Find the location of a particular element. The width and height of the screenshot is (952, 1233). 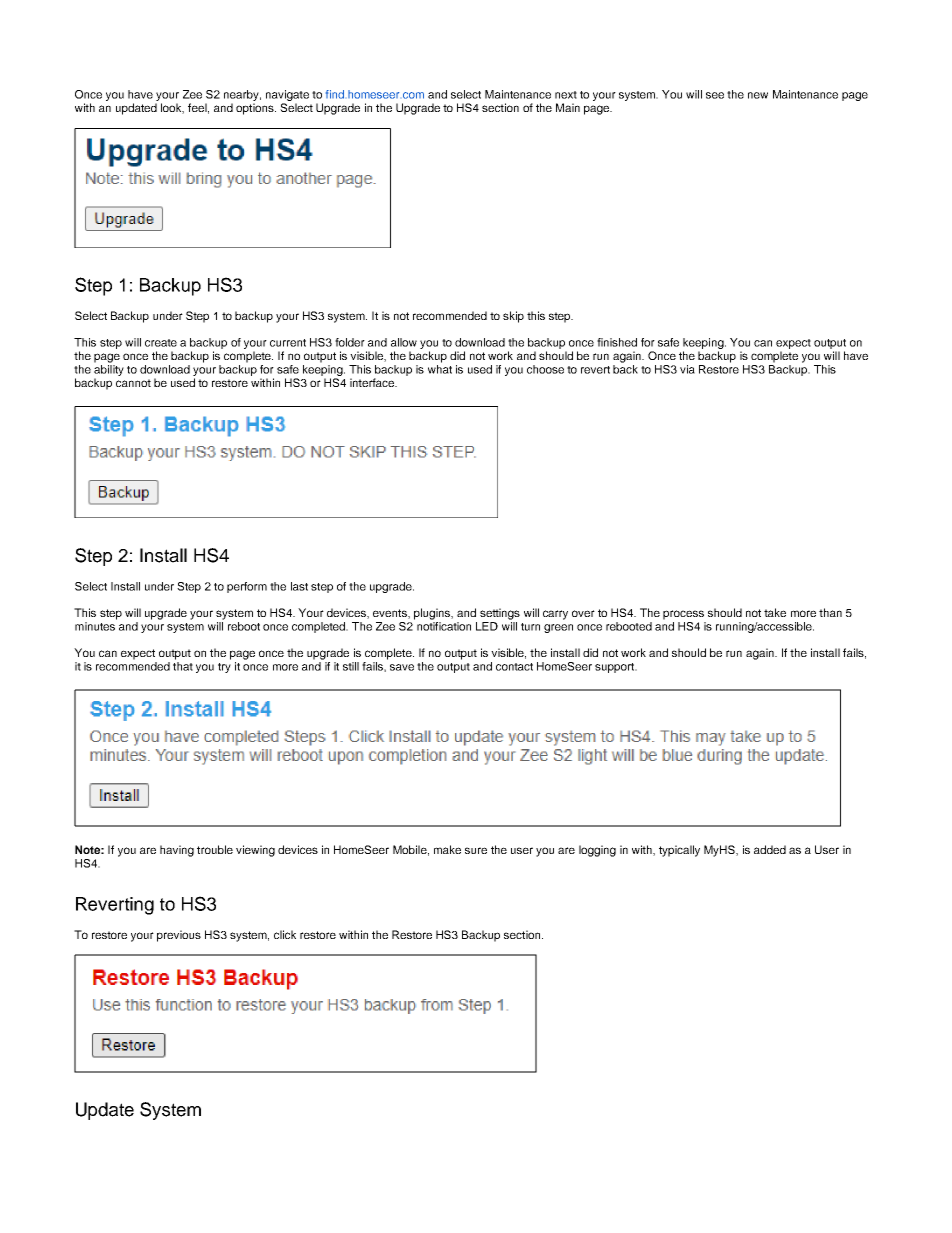

previous is located at coordinates (179, 936).
